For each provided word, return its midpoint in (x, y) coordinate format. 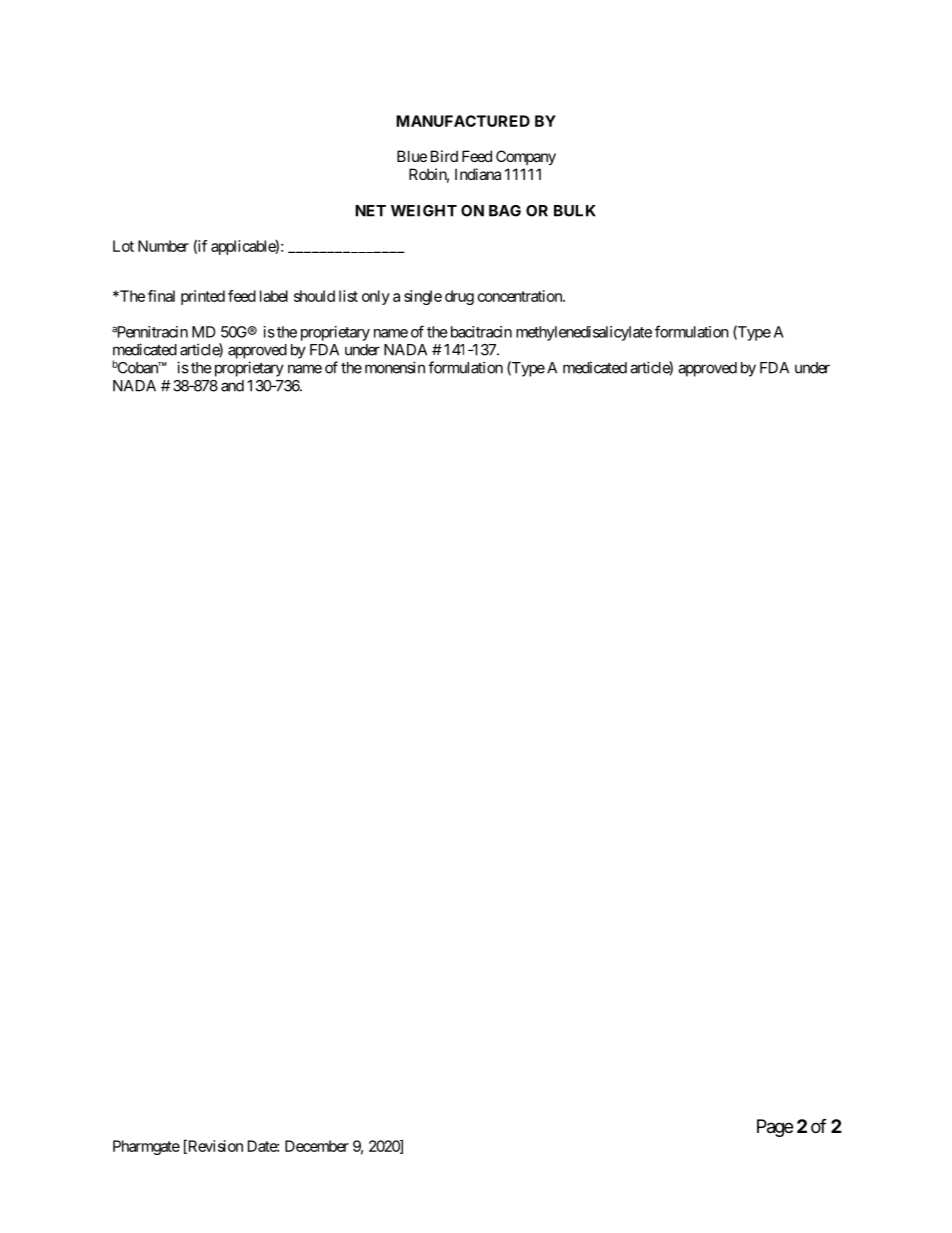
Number (163, 246)
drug (459, 297)
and (232, 386)
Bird (444, 156)
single (423, 297)
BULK (575, 211)
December (317, 1146)
